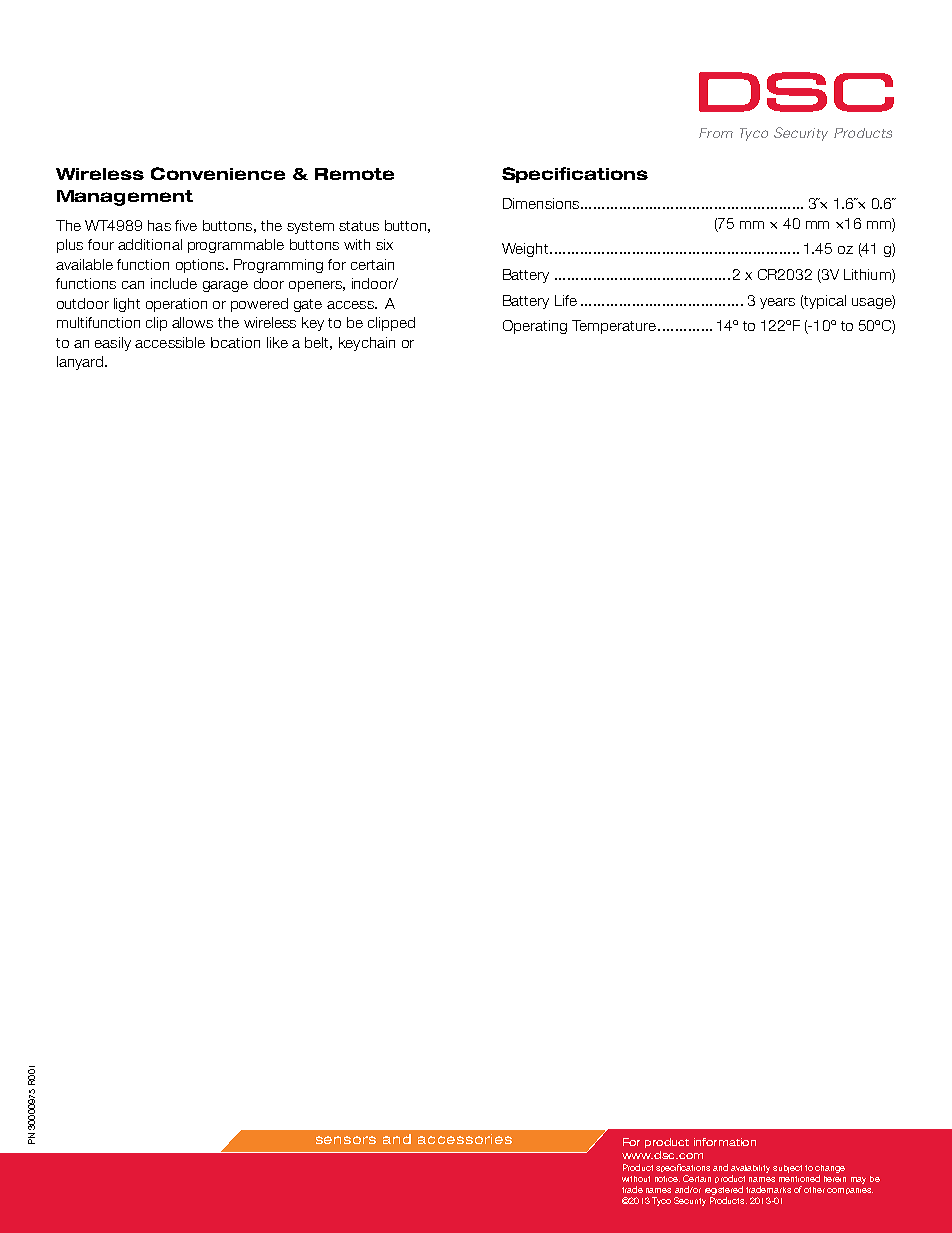 The height and width of the screenshot is (1233, 952). Describe the element at coordinates (113, 344) in the screenshot. I see `easily` at that location.
